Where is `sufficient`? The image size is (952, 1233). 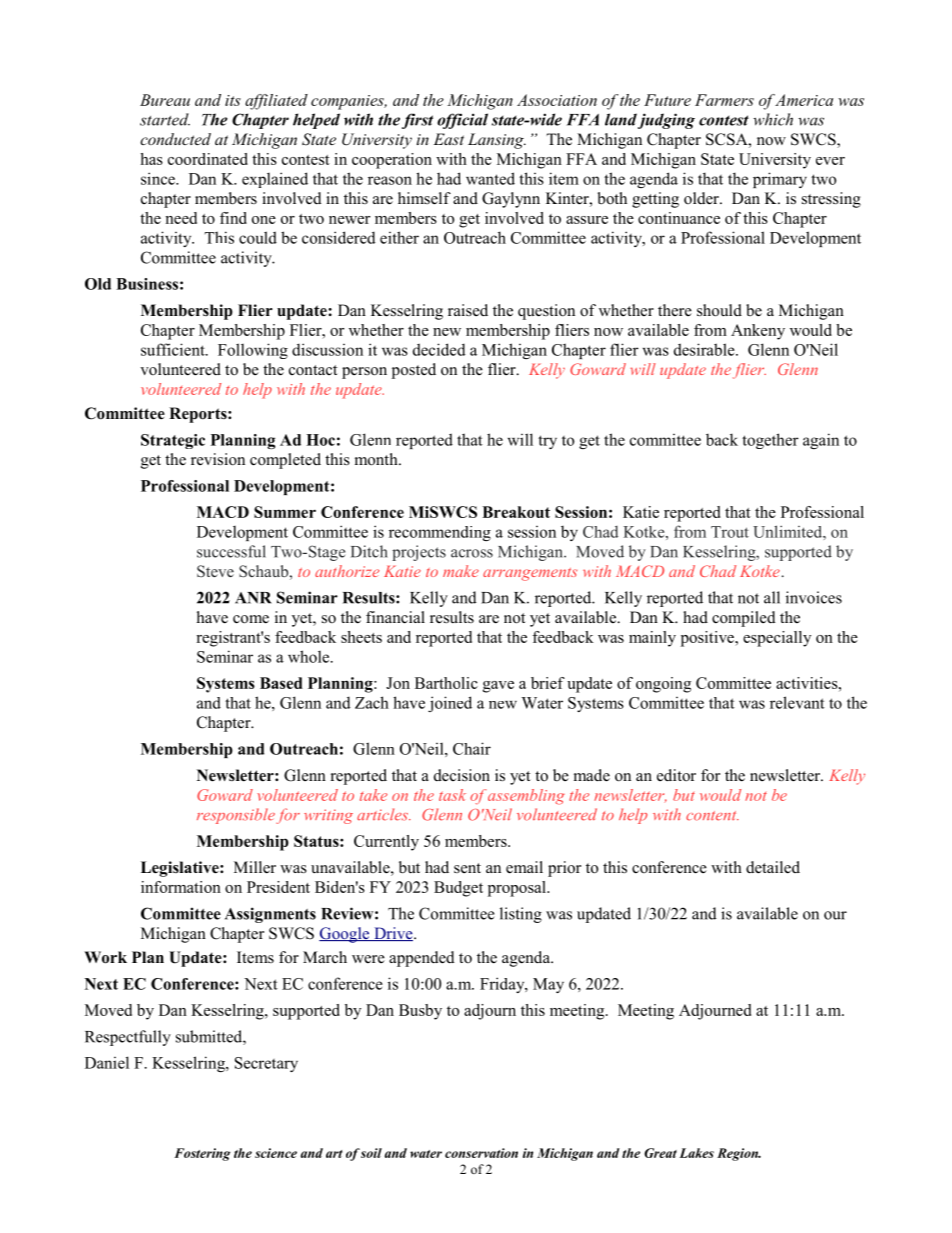
sufficient is located at coordinates (174, 349).
